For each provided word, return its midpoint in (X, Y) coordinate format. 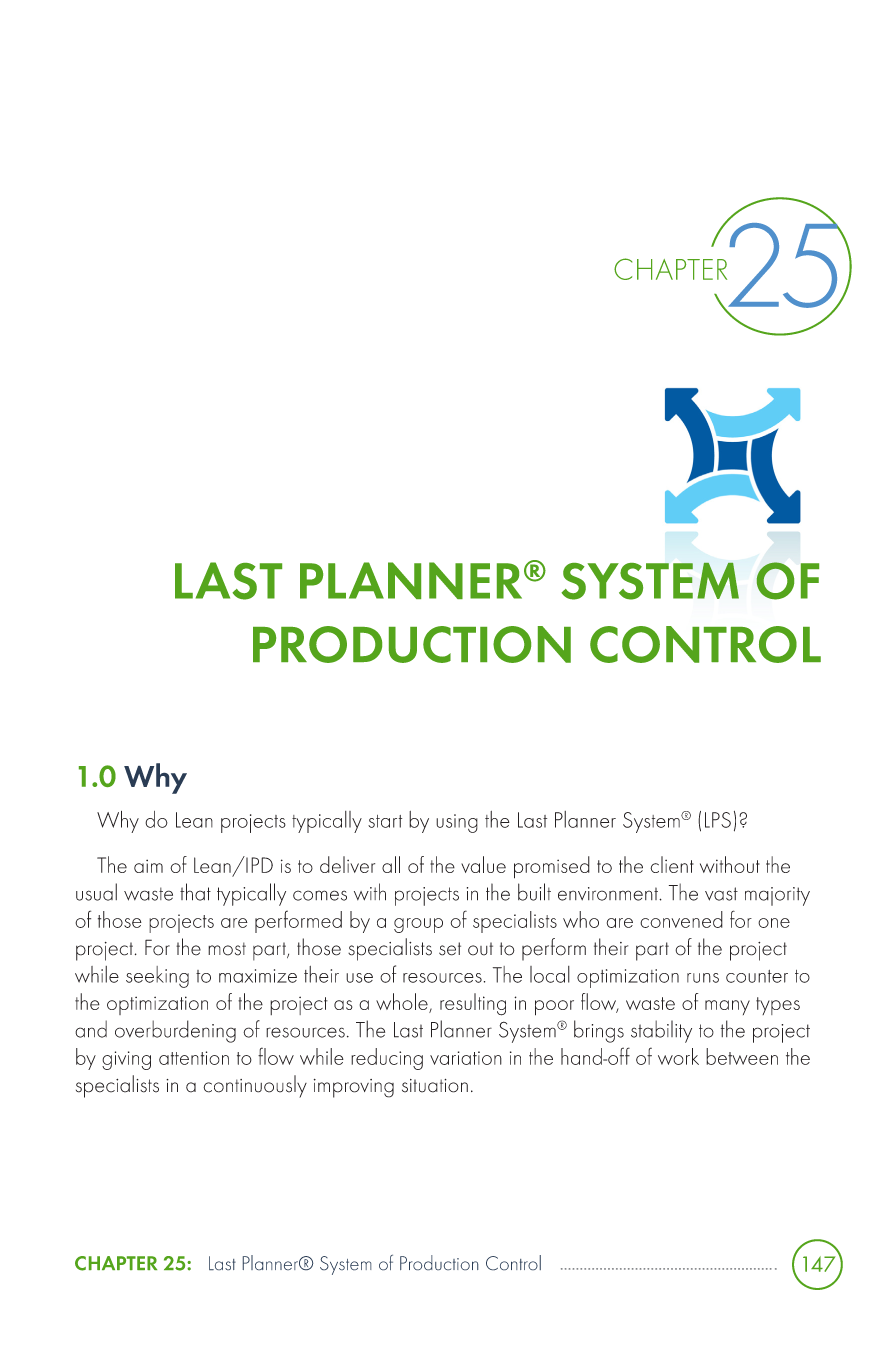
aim (148, 866)
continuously (255, 1086)
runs (703, 978)
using (457, 823)
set (450, 949)
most (227, 949)
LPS (718, 820)
